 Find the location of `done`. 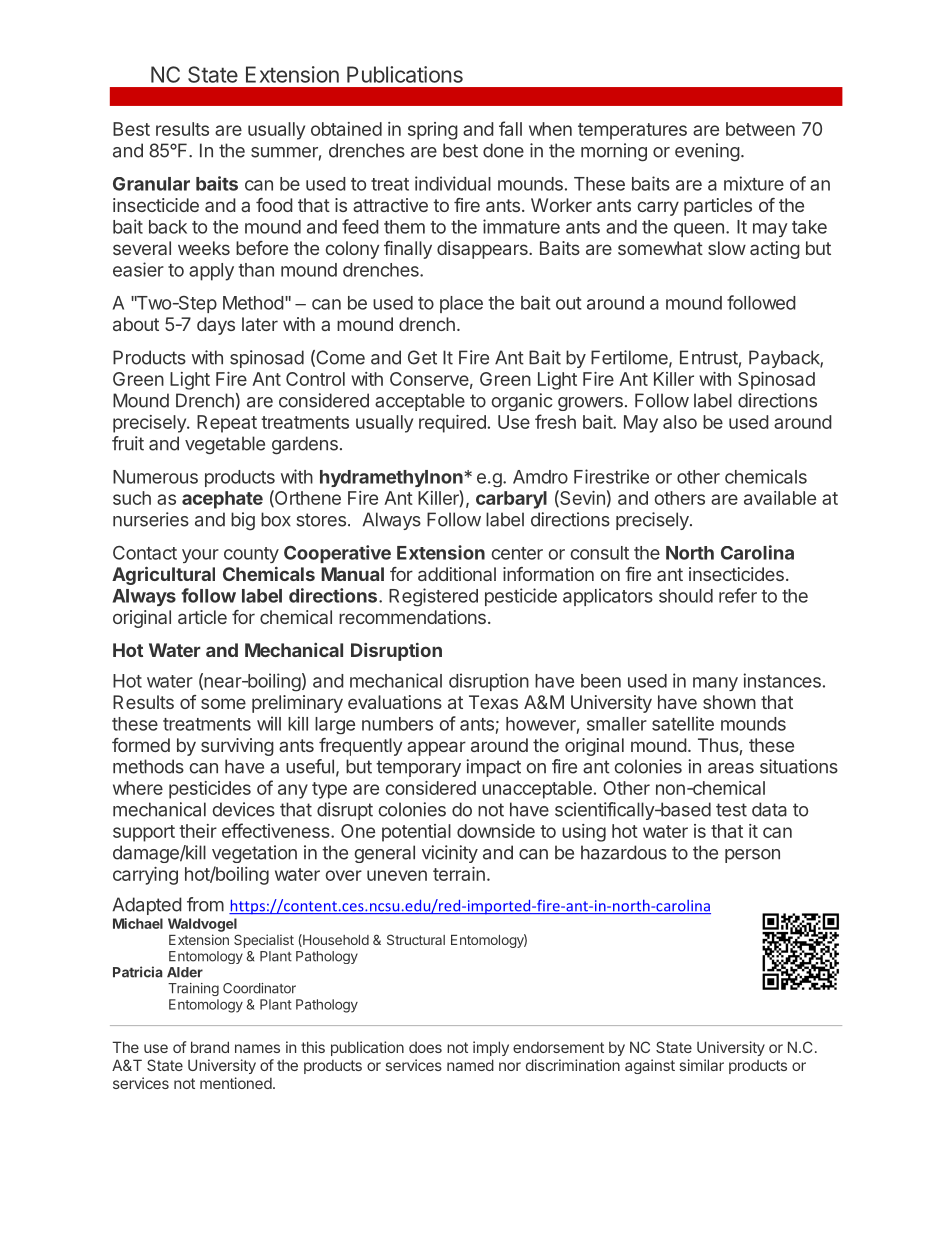

done is located at coordinates (503, 150).
